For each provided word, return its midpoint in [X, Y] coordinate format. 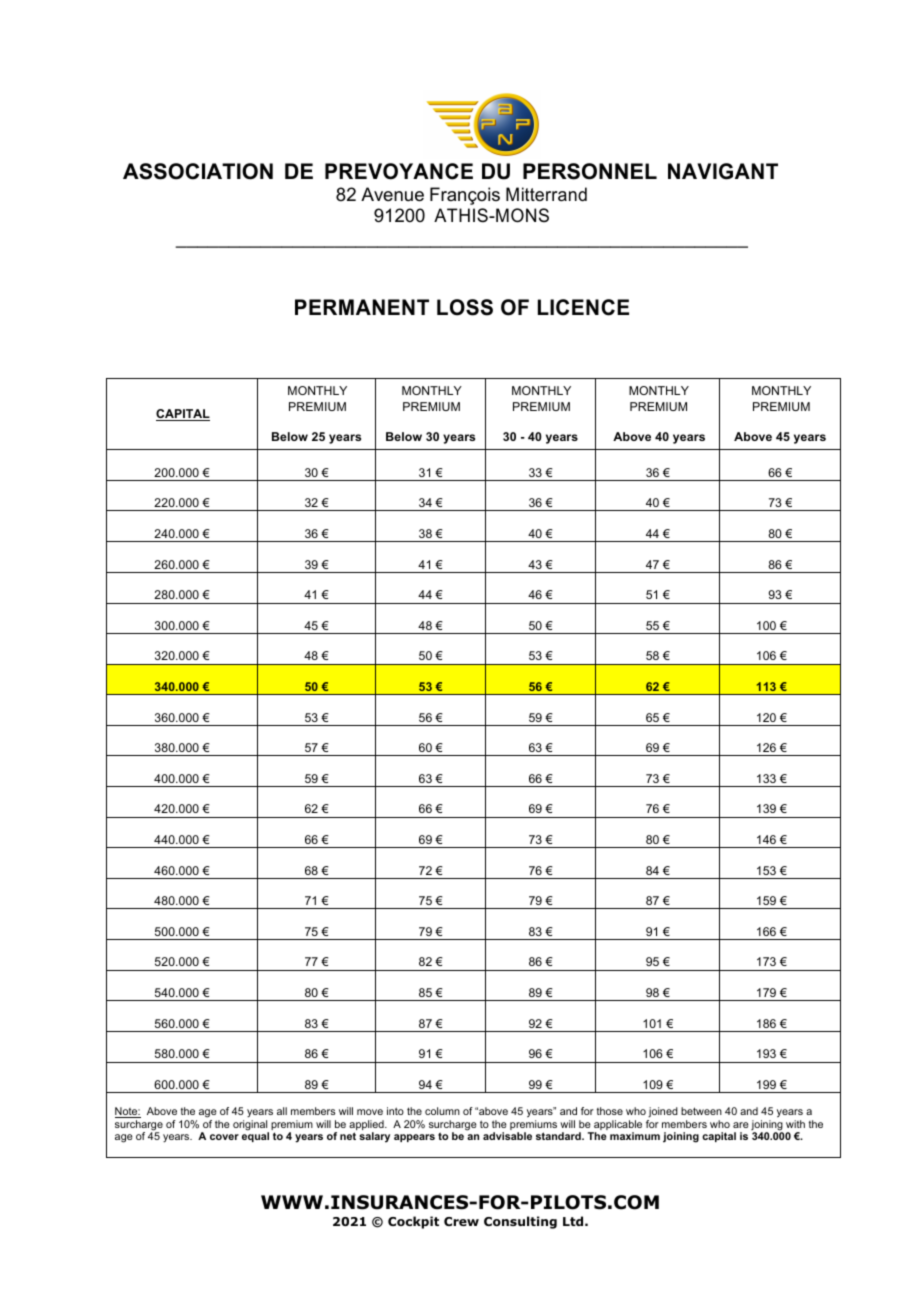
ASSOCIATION [198, 171]
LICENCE [583, 307]
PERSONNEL [590, 171]
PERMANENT [362, 307]
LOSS [465, 307]
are [741, 1125]
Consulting [520, 1222]
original [251, 1126]
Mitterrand [546, 194]
